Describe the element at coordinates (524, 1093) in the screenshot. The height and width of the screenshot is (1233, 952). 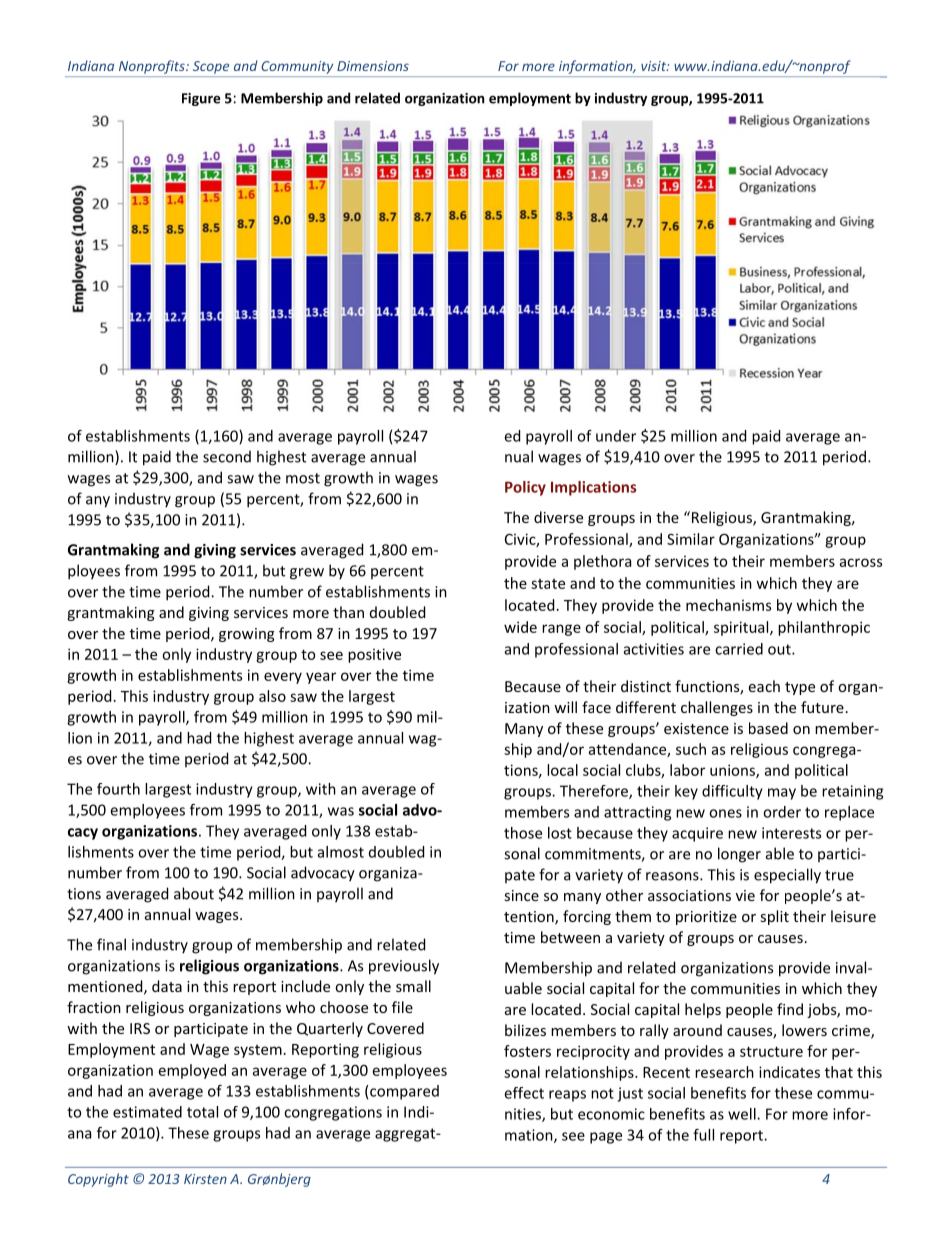
I see `effect` at that location.
